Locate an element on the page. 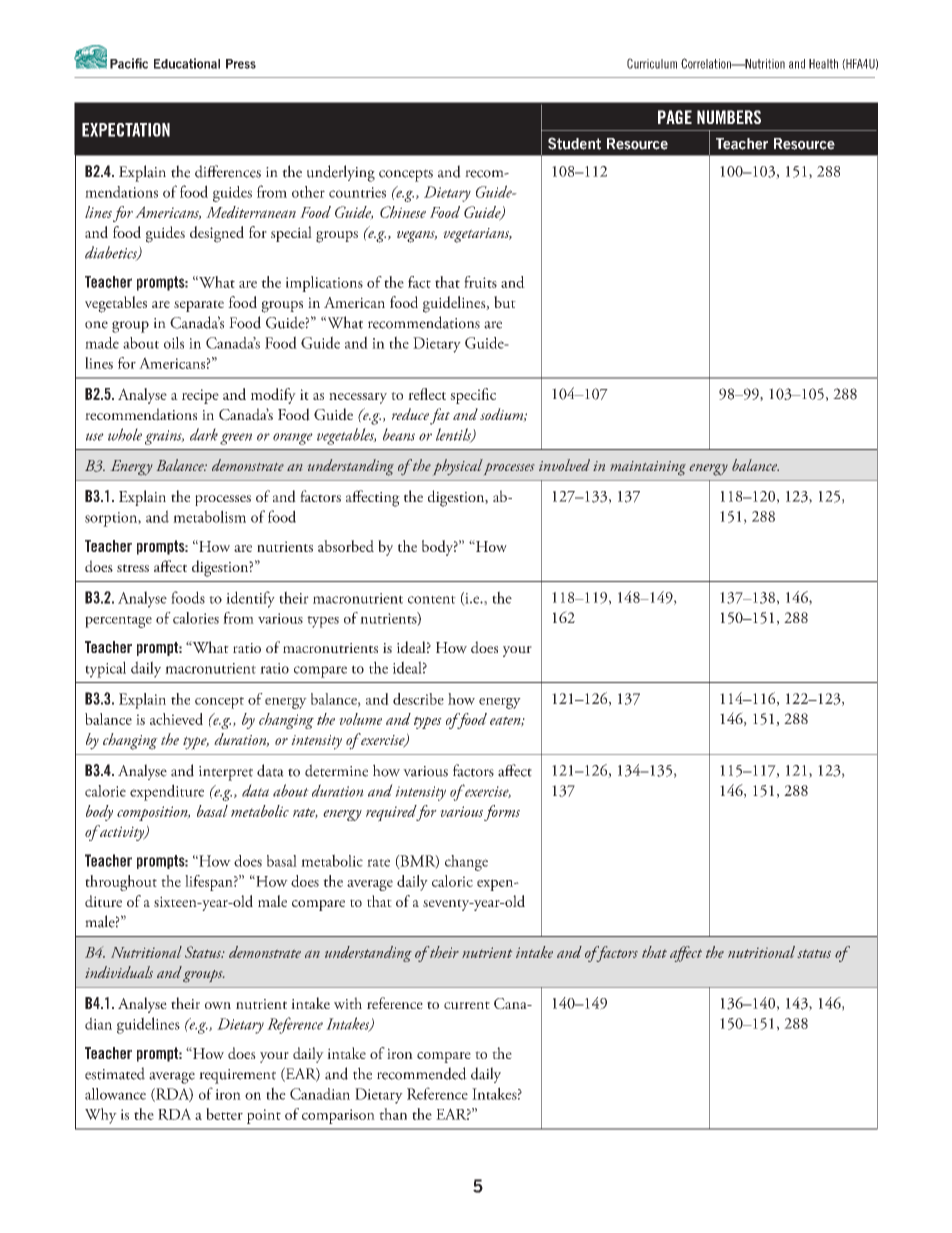 The height and width of the document is (1233, 952). Educational is located at coordinates (187, 63).
